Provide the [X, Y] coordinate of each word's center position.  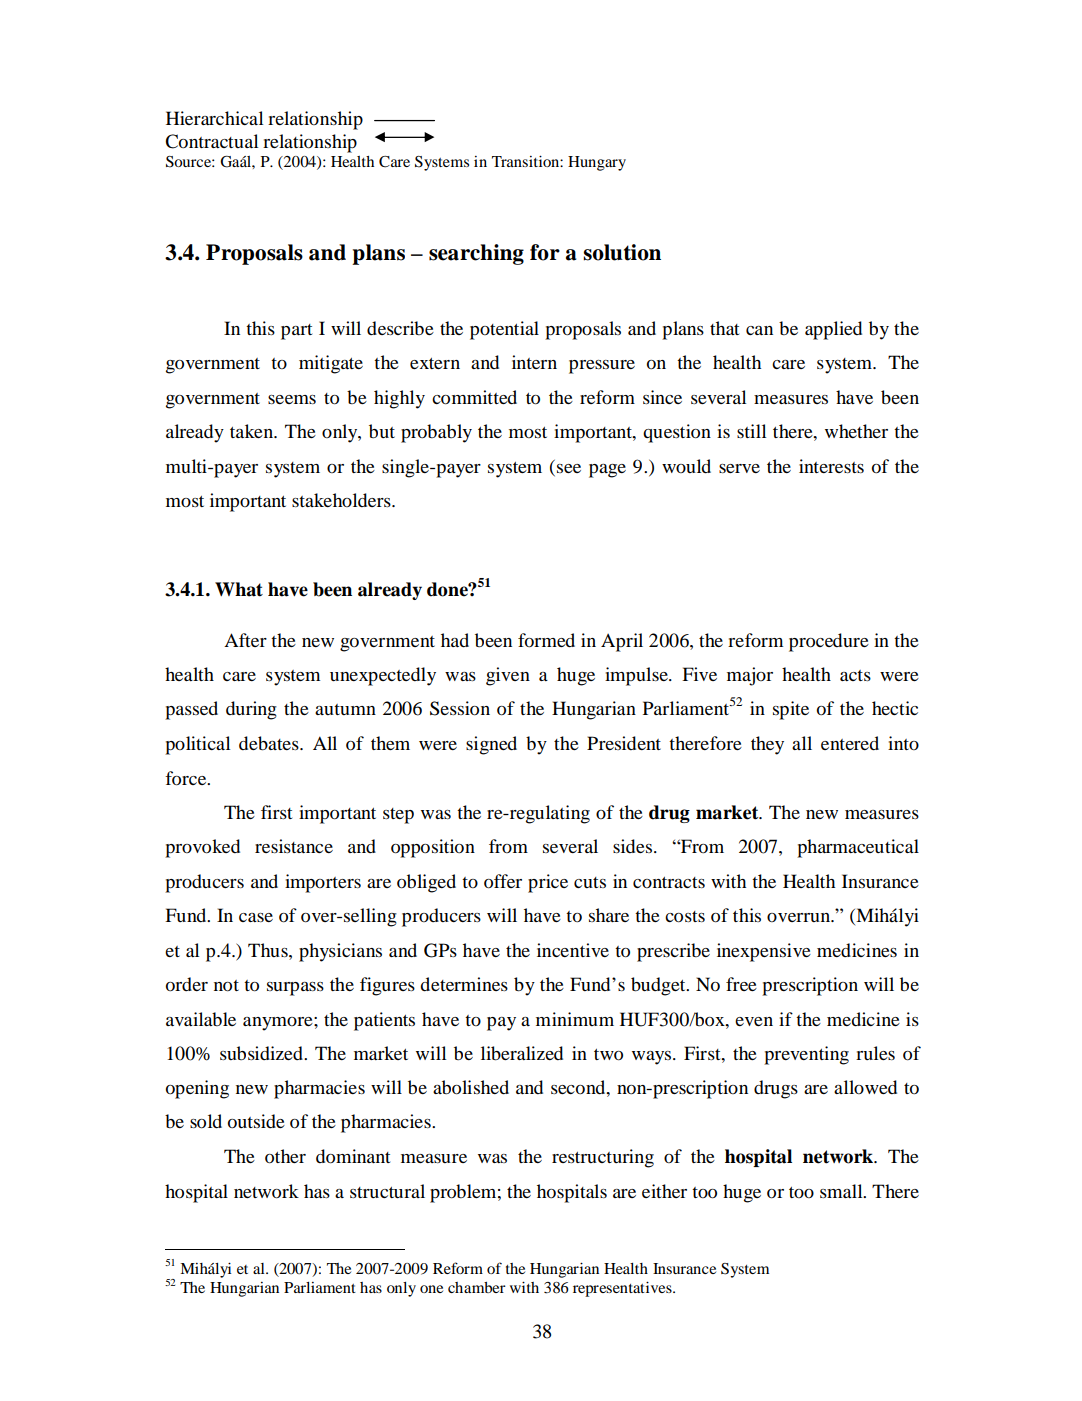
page [607, 471]
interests [831, 466]
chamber [477, 1287]
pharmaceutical [858, 848]
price [548, 883]
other [285, 1156]
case [256, 917]
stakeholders [342, 500]
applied [833, 330]
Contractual [211, 141]
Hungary [597, 163]
